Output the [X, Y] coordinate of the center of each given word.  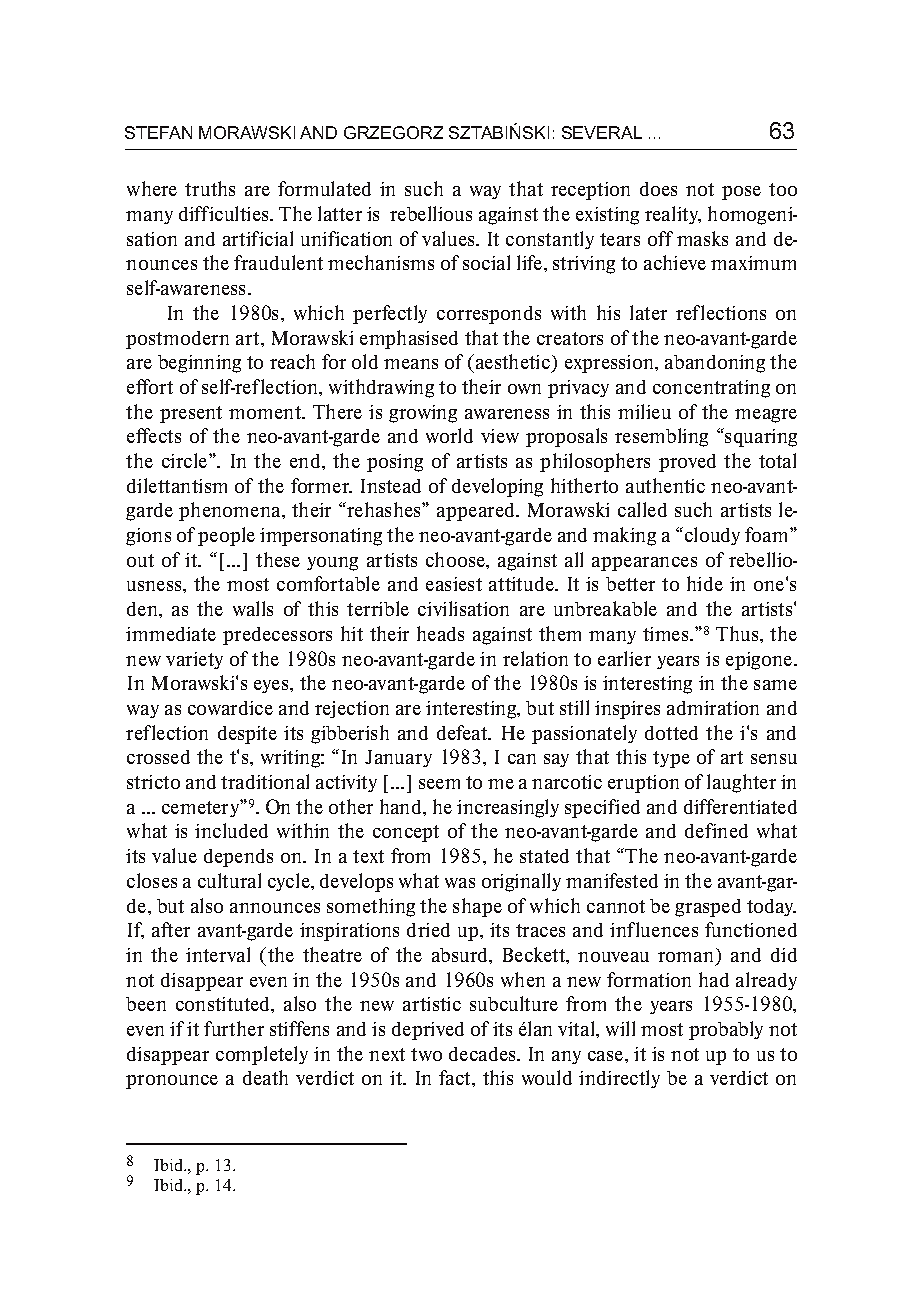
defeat [463, 732]
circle [186, 460]
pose [741, 193]
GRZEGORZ [393, 132]
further [234, 1028]
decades [484, 1054]
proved [687, 463]
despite [247, 735]
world [449, 435]
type [671, 759]
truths [210, 188]
